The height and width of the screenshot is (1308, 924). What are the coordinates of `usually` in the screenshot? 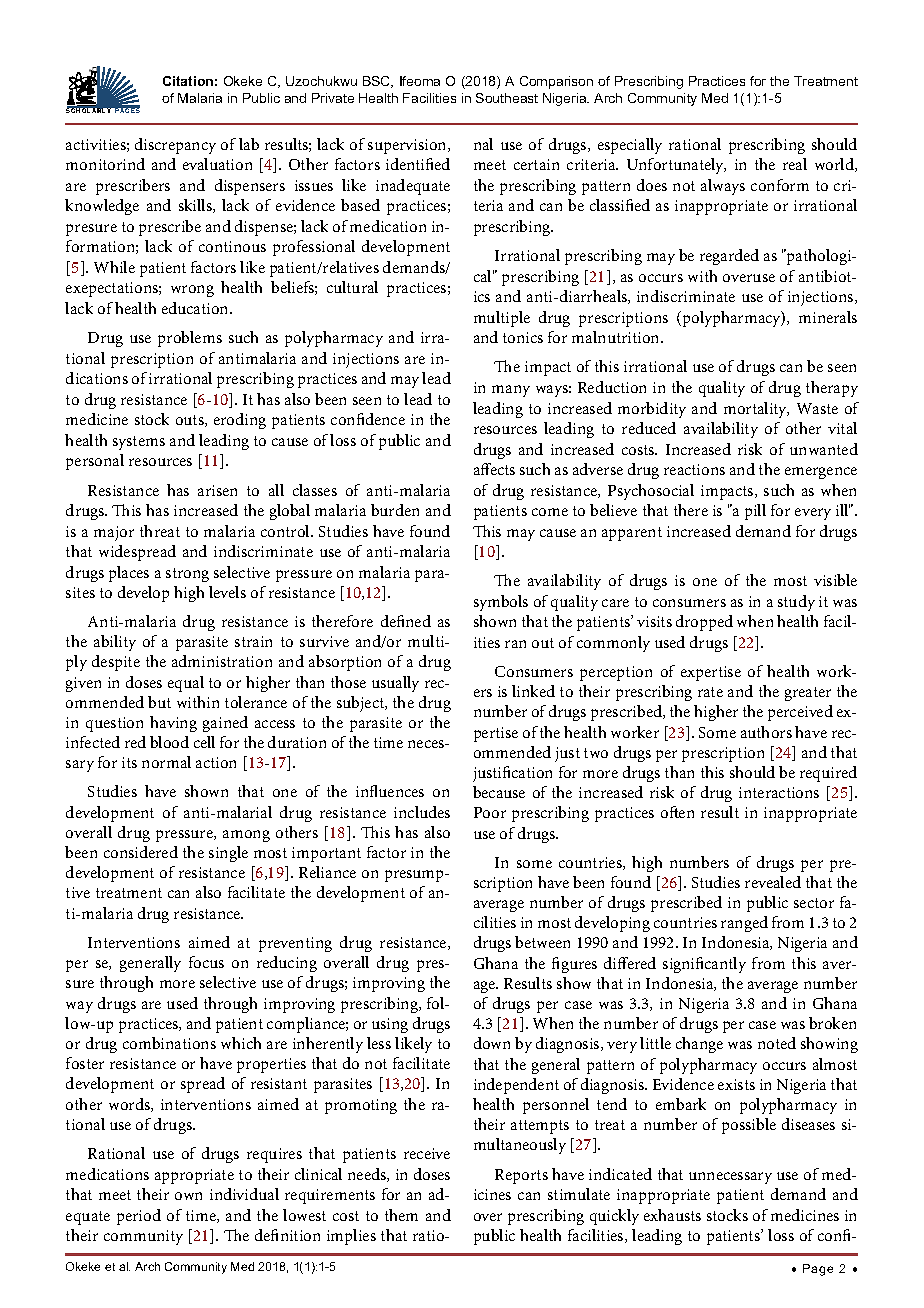 It's located at (395, 684).
